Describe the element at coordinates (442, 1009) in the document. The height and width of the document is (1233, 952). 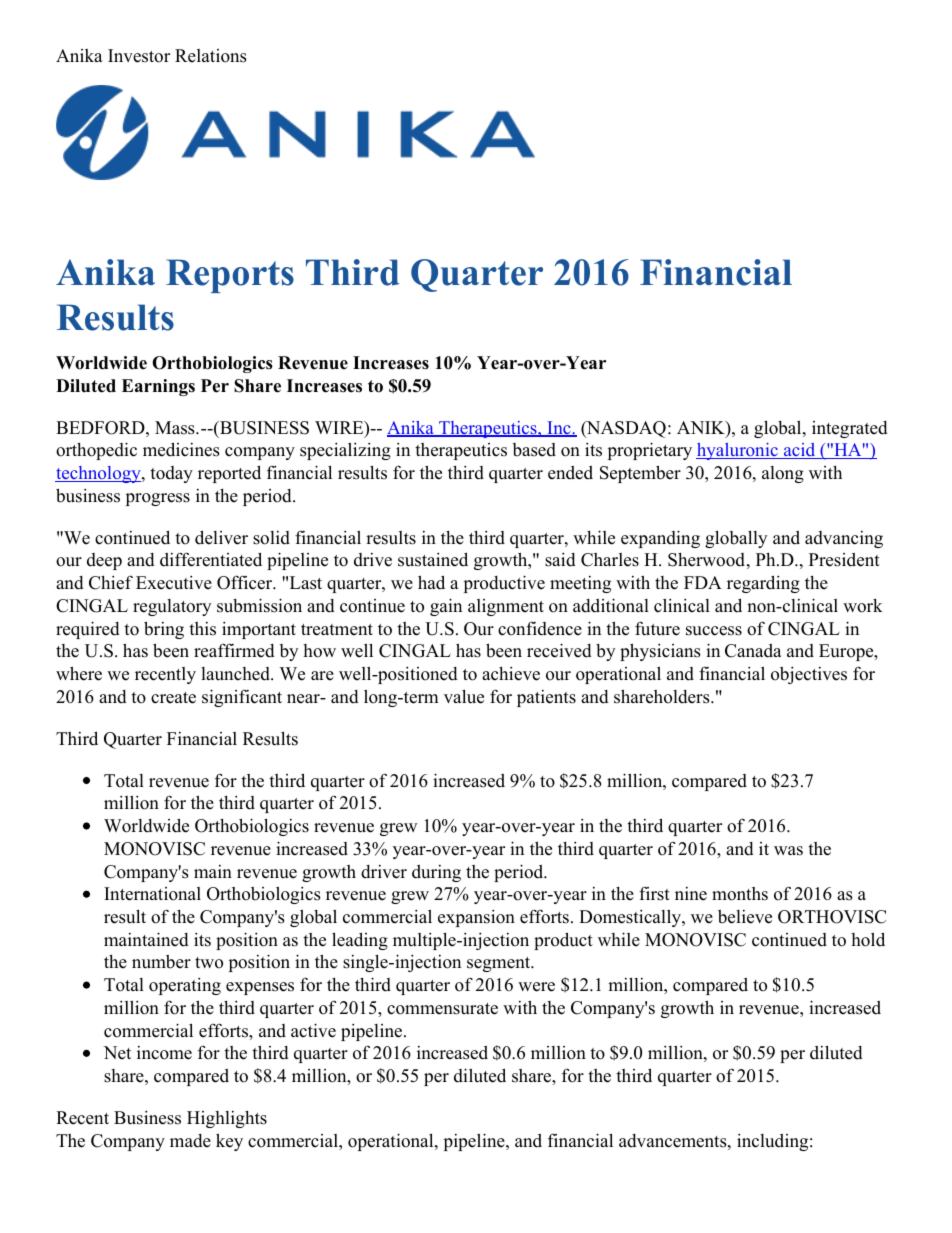
I see `commensurate` at that location.
